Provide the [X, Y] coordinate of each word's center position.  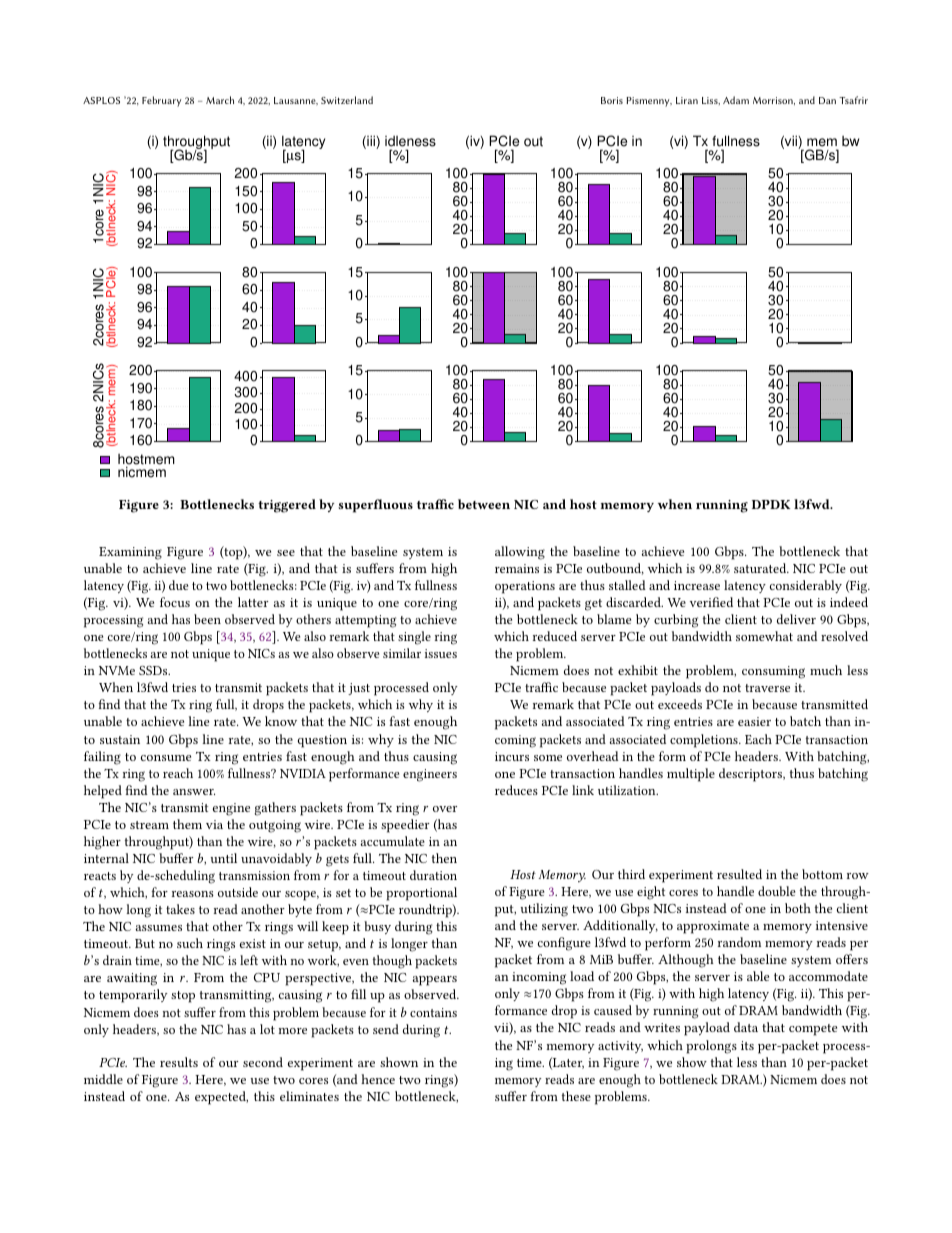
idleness [410, 143]
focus [175, 602]
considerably [806, 586]
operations [525, 587]
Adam [736, 100]
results [179, 1062]
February [161, 101]
